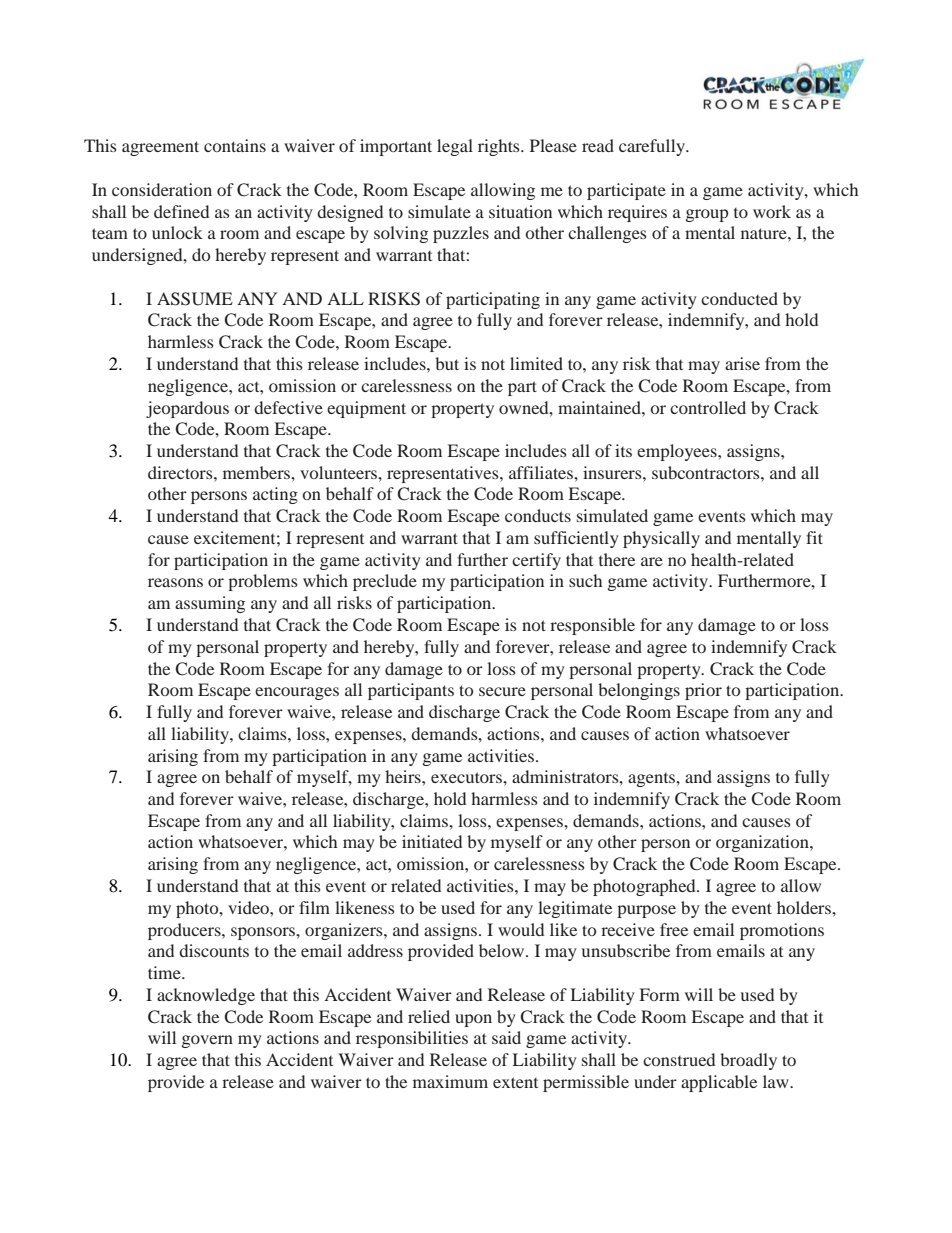 The height and width of the document is (1233, 952). What do you see at coordinates (707, 215) in the document?
I see `group` at bounding box center [707, 215].
